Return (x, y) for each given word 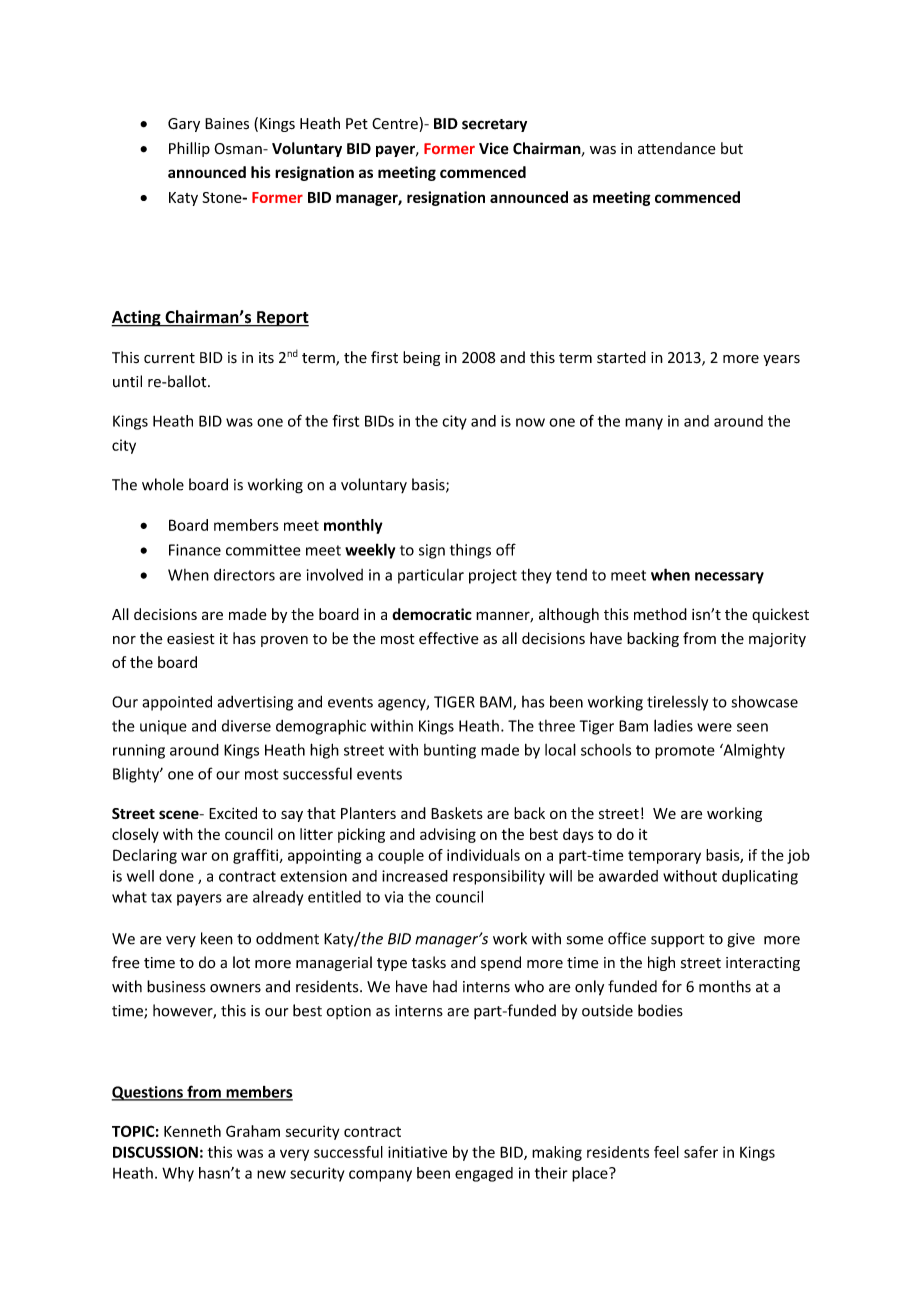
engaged (484, 1174)
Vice (494, 148)
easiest (191, 639)
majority (777, 640)
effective (449, 638)
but (732, 148)
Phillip (189, 149)
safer (701, 1152)
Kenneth (192, 1131)
